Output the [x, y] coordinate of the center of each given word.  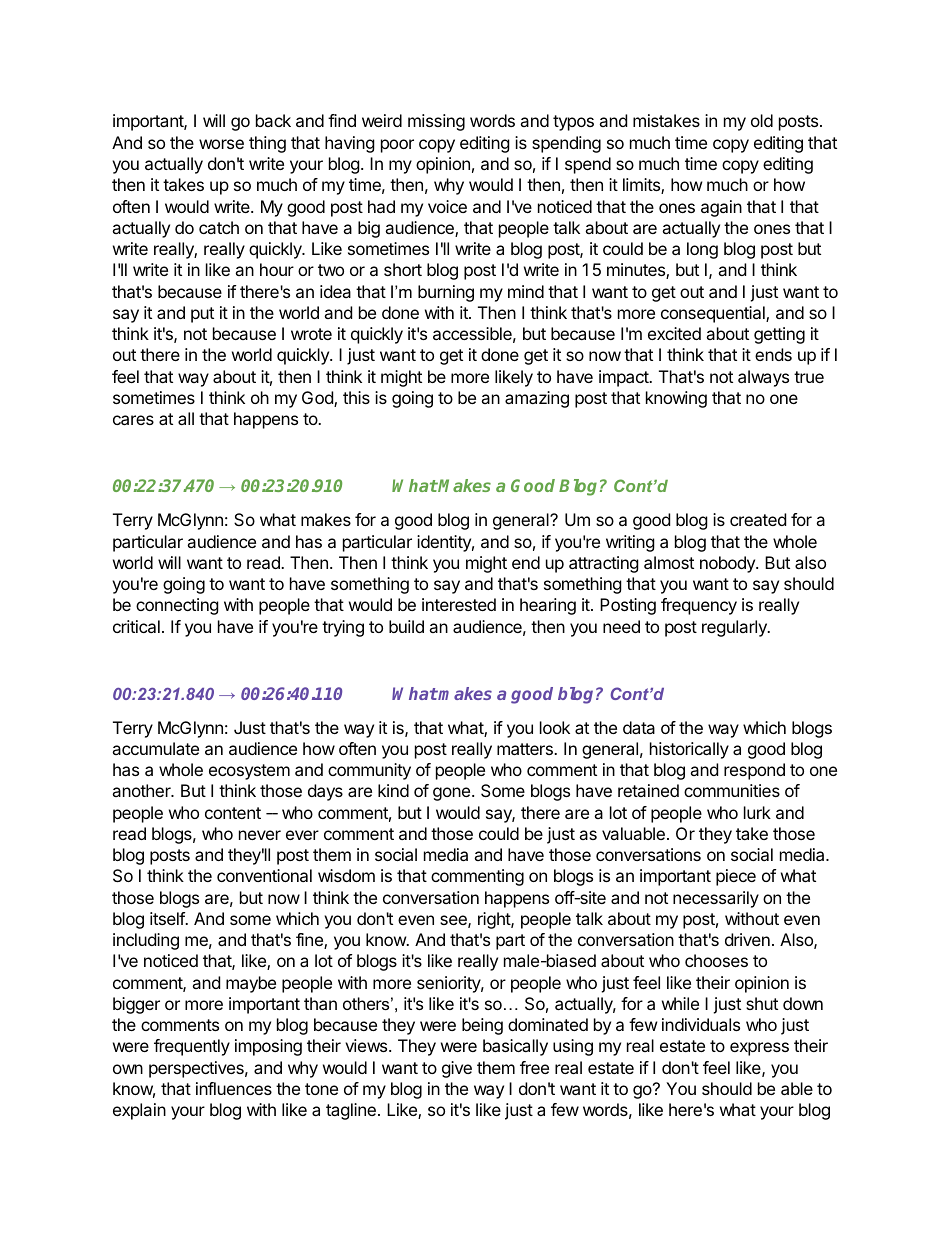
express [759, 1049]
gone [451, 794]
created [758, 519]
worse [221, 144]
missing [436, 122]
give [457, 1069]
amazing [537, 399]
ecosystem [249, 772]
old [762, 120]
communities [732, 790]
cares [133, 420]
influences [234, 1088]
